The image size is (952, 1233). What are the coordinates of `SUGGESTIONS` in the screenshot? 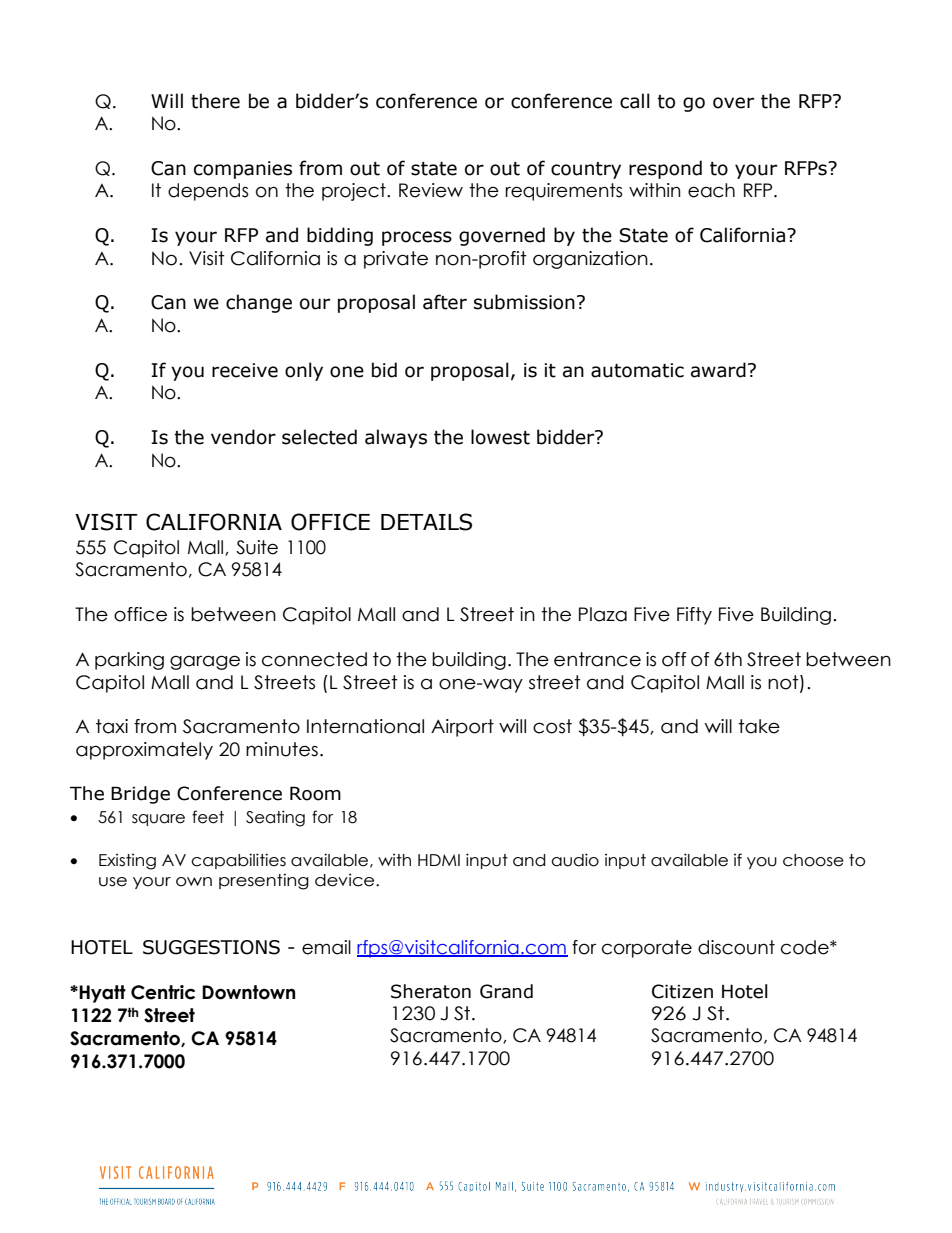 It's located at (211, 947).
